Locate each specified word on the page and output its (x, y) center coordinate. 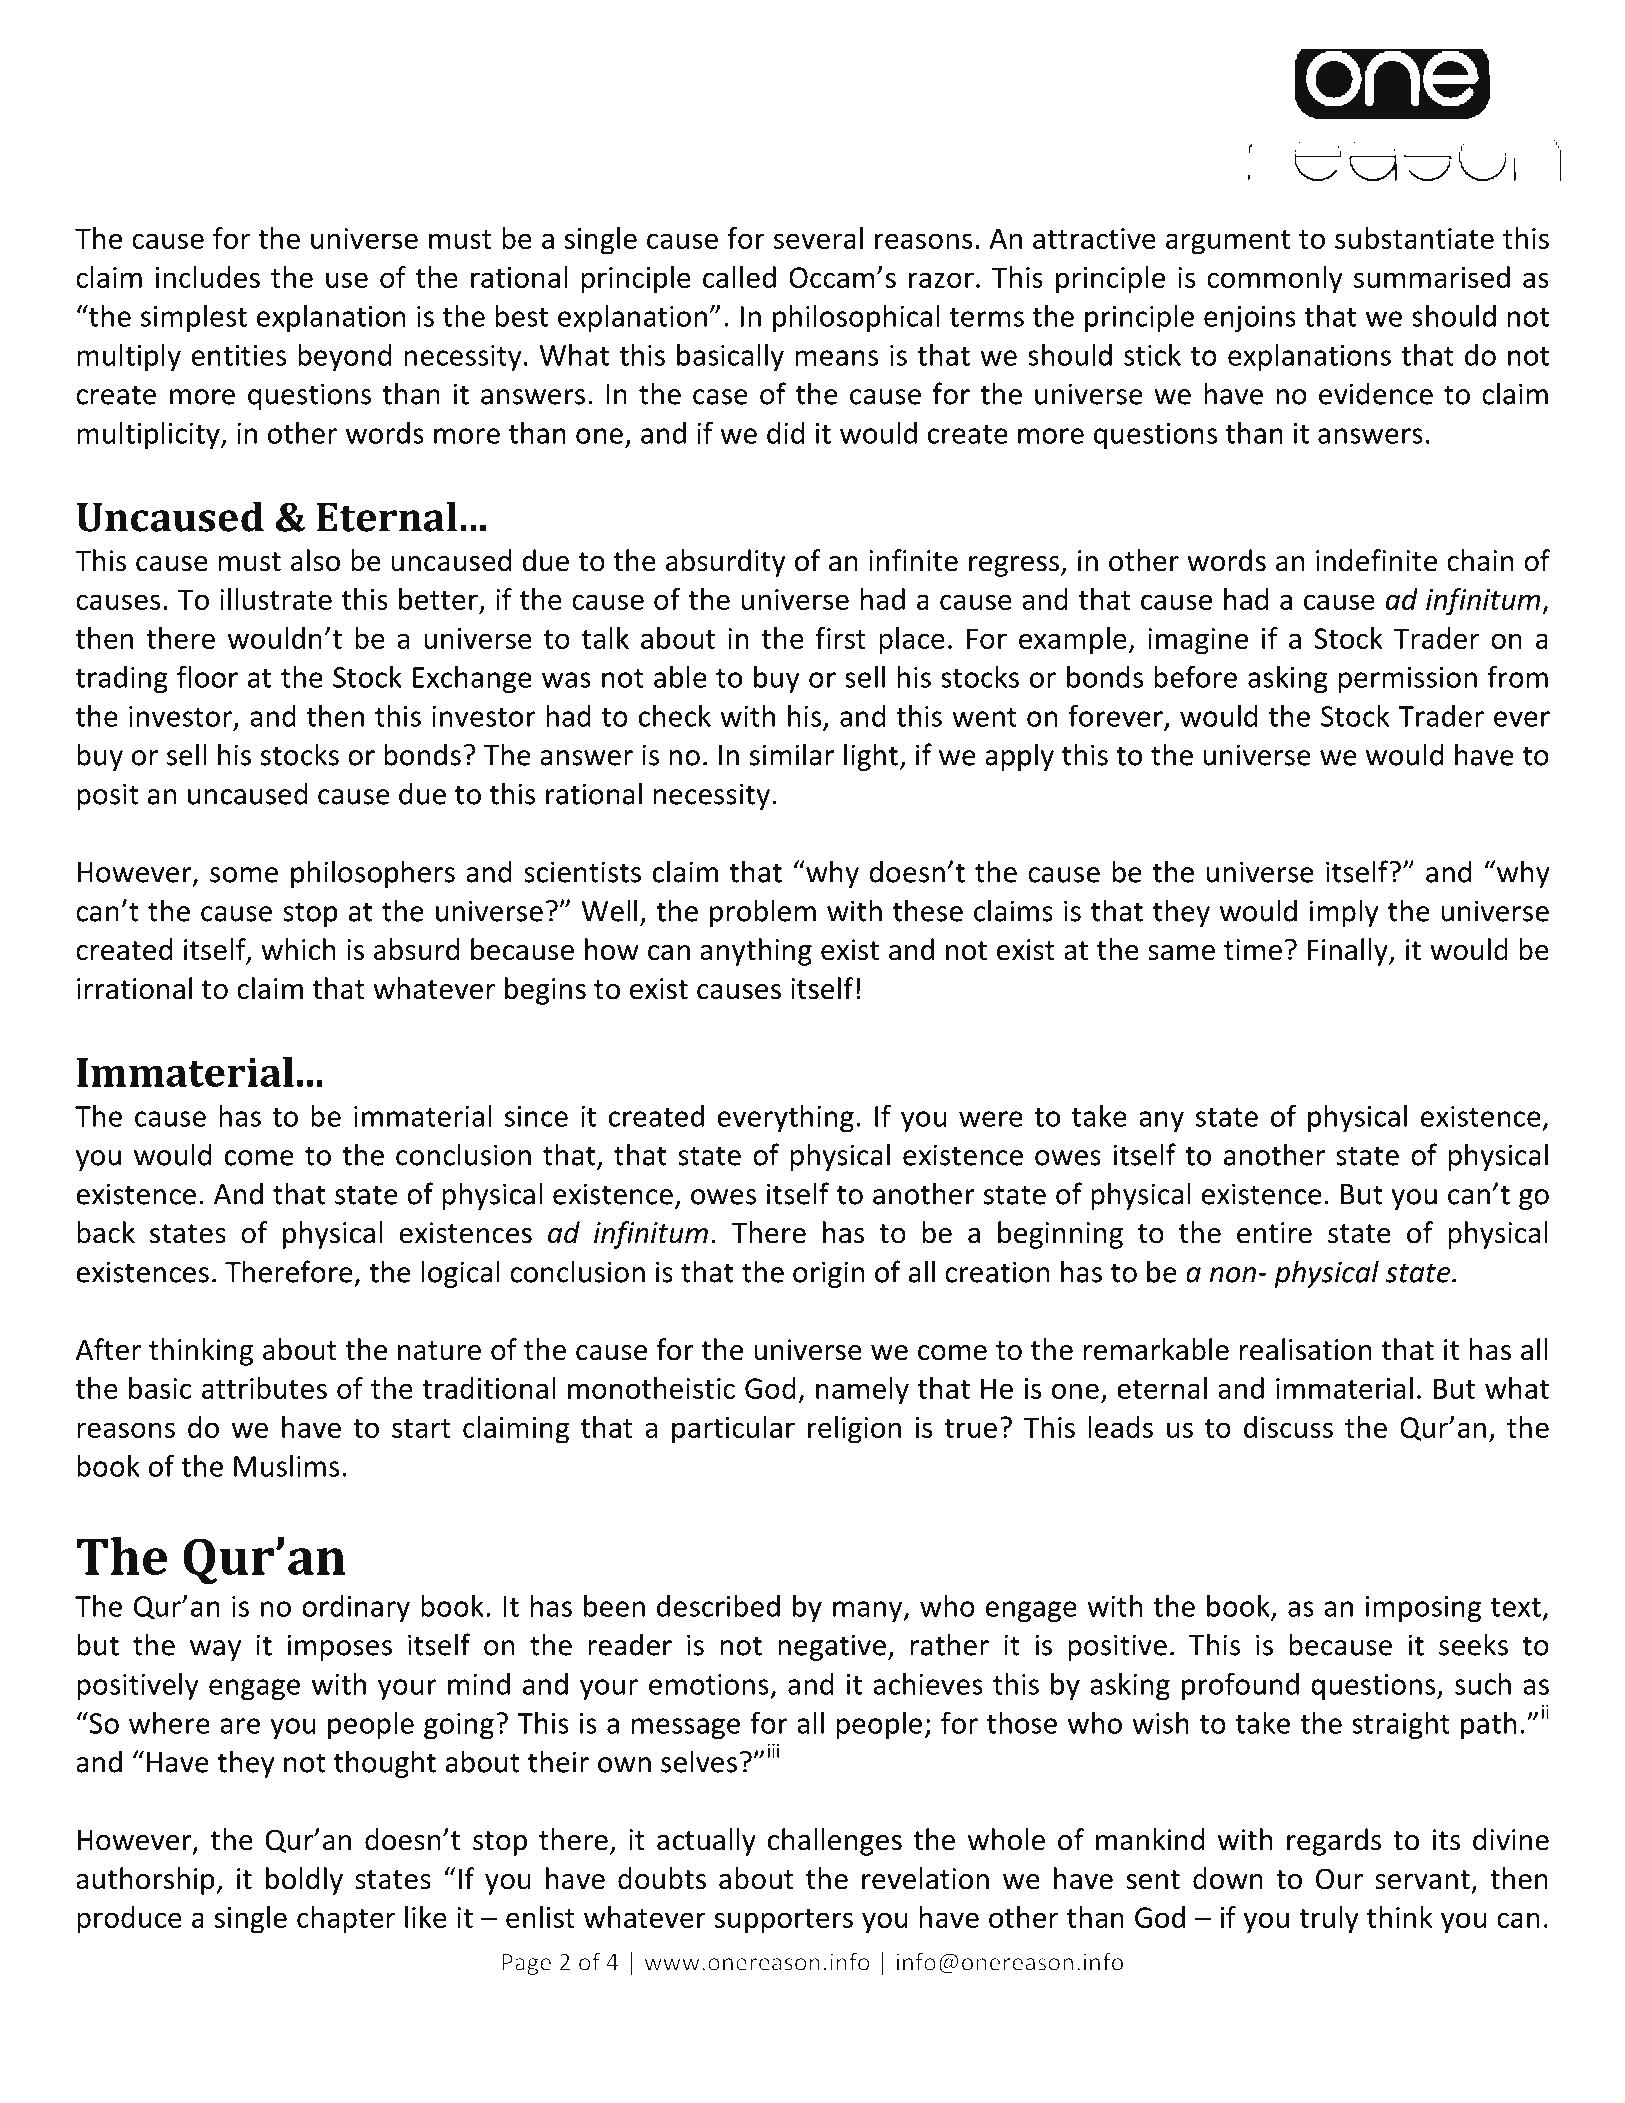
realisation (1305, 1349)
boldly (304, 1881)
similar (791, 754)
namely (862, 1391)
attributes (264, 1388)
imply (1344, 913)
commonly (1275, 280)
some (244, 875)
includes (208, 277)
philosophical (856, 318)
